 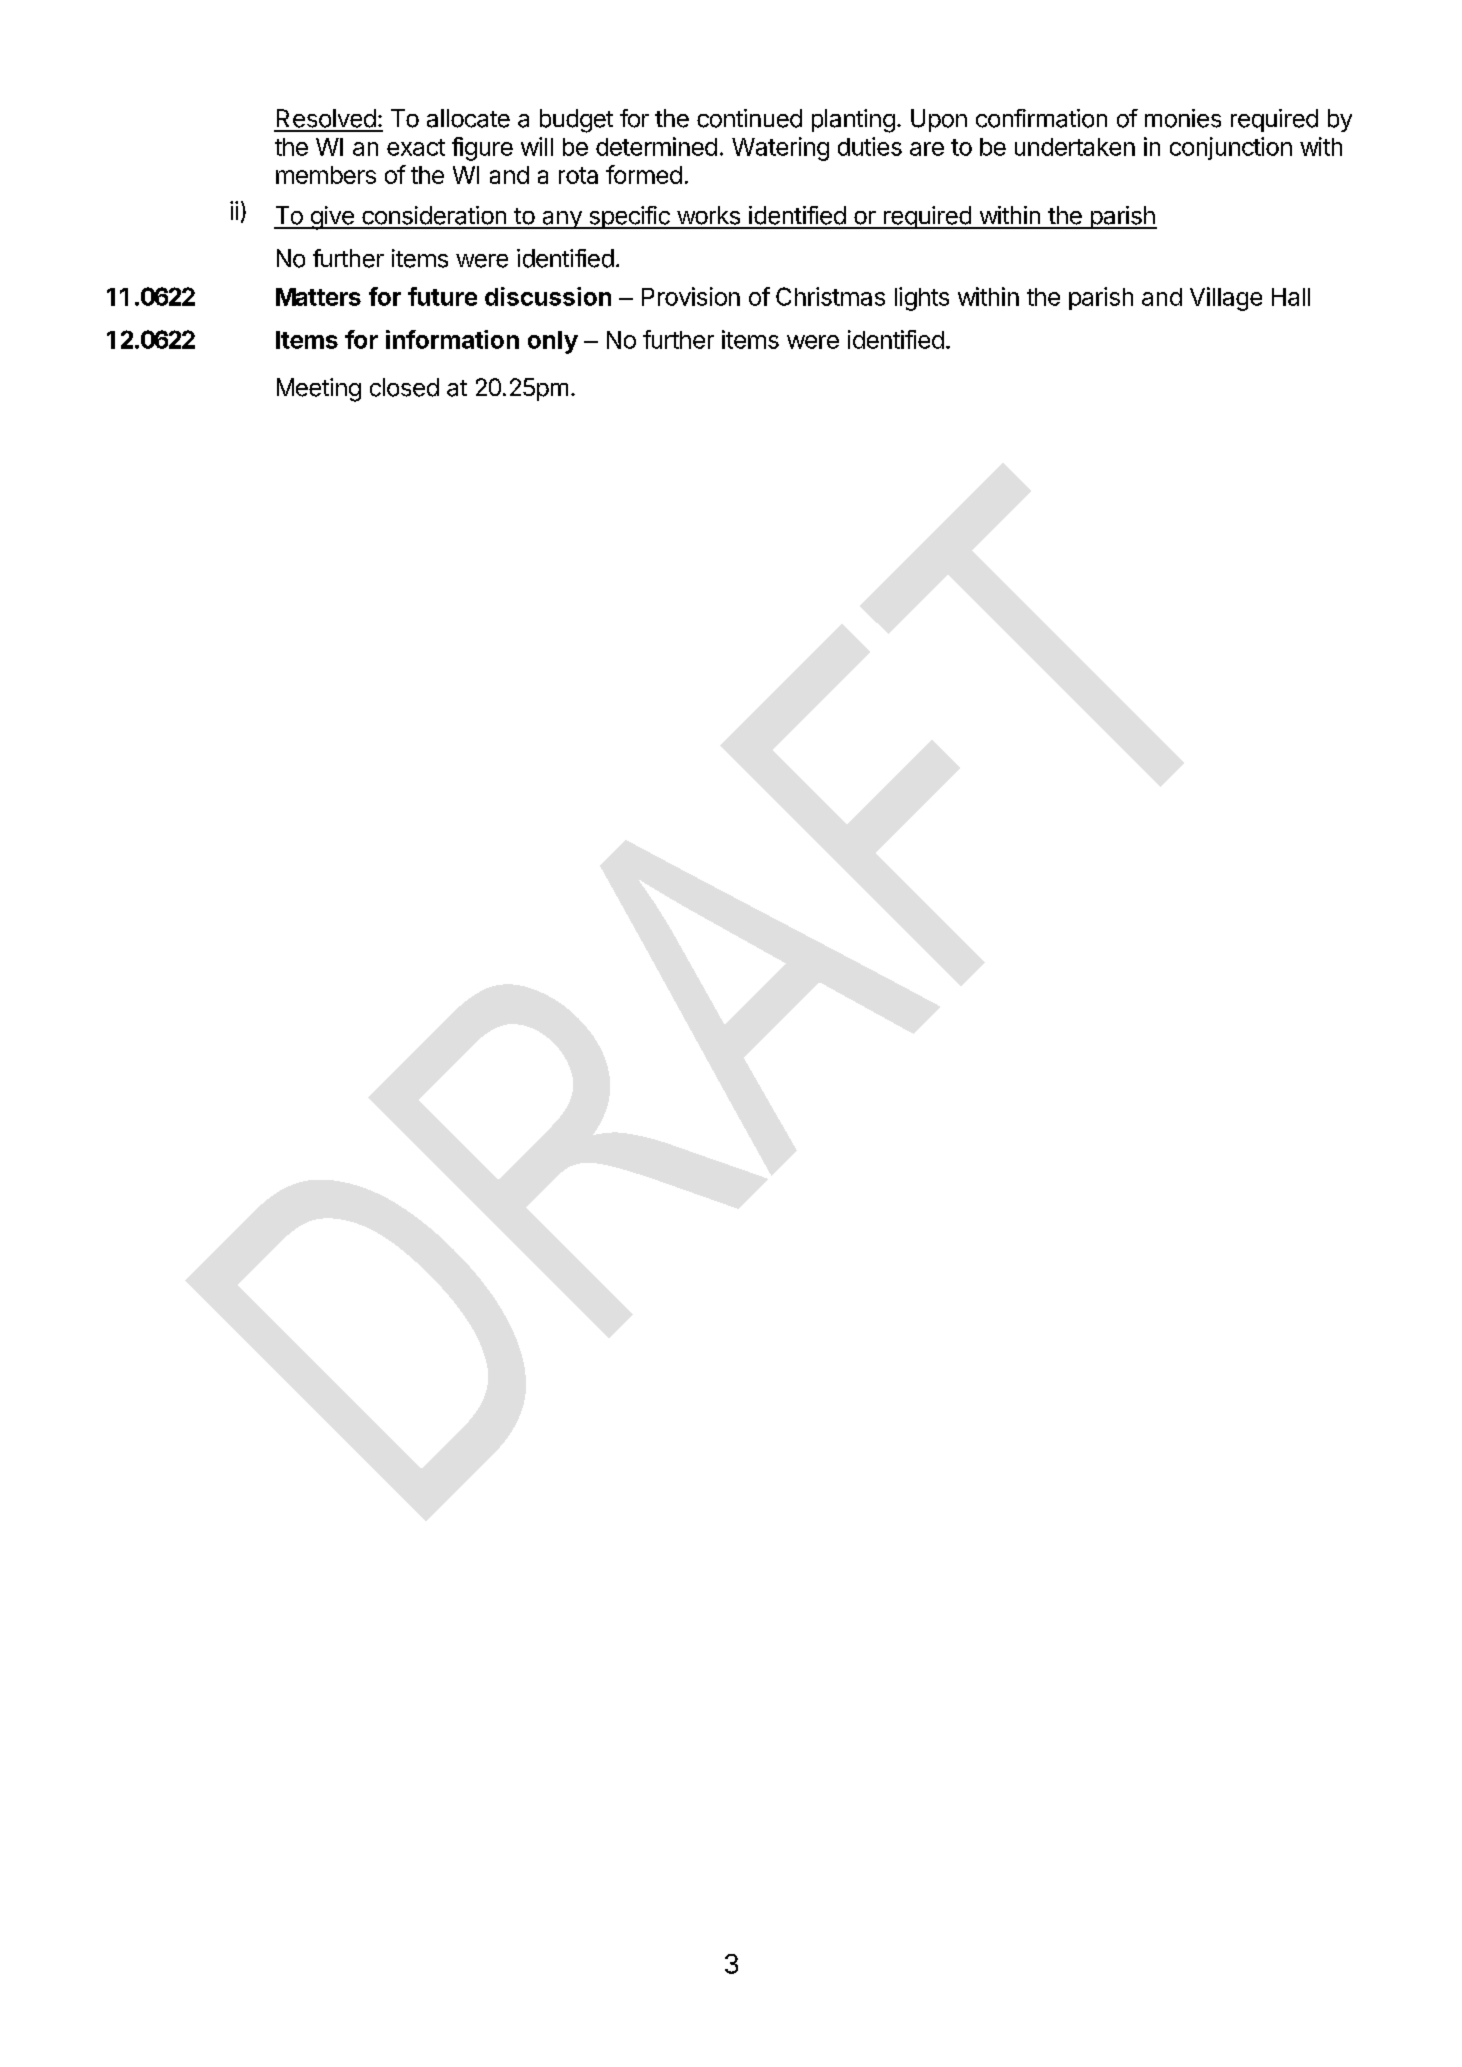 I want to click on any, so click(x=562, y=220).
